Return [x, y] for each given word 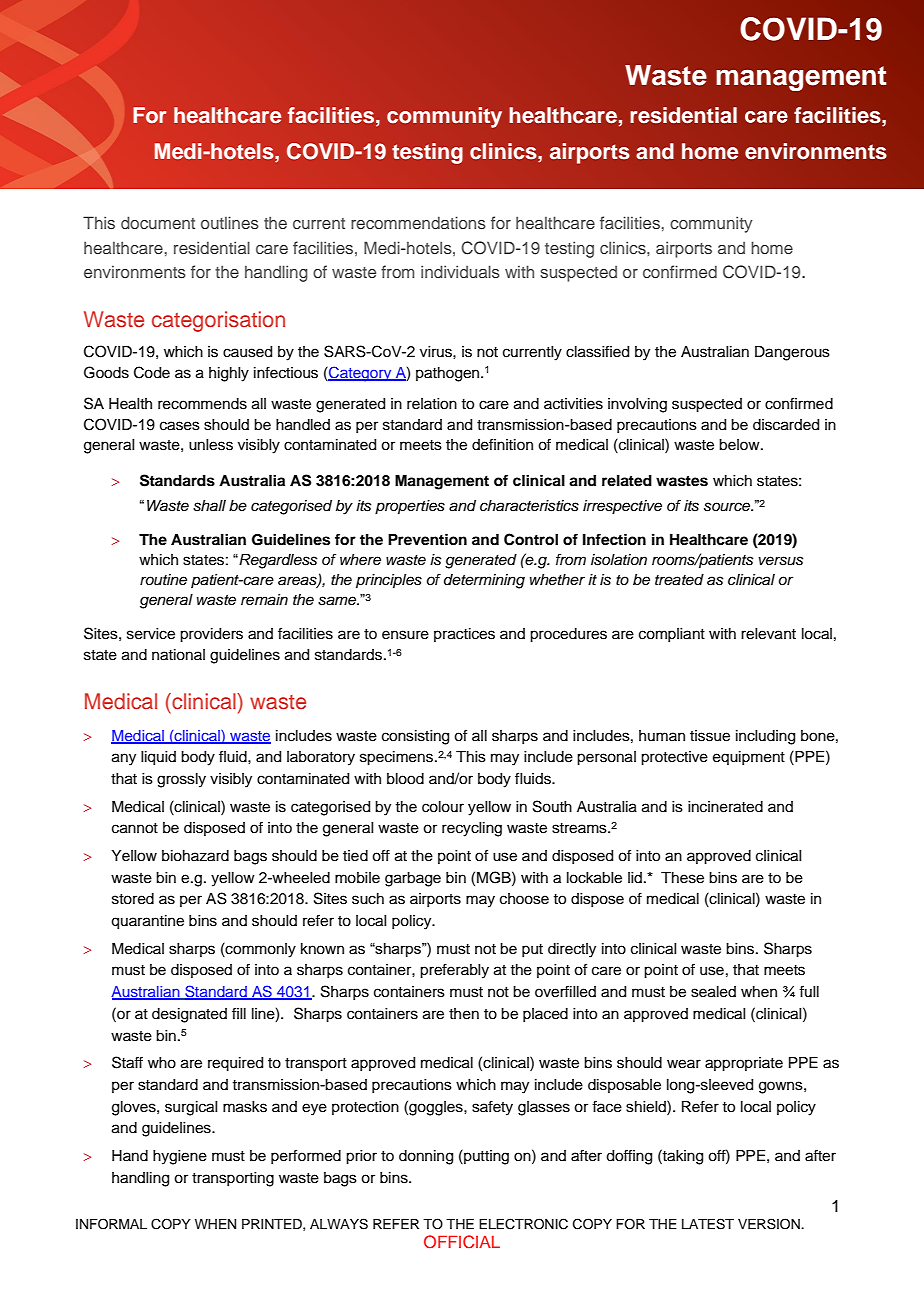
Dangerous [792, 353]
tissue [710, 736]
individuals [460, 271]
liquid [158, 758]
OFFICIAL [462, 1242]
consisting [415, 737]
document [158, 222]
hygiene [180, 1157]
